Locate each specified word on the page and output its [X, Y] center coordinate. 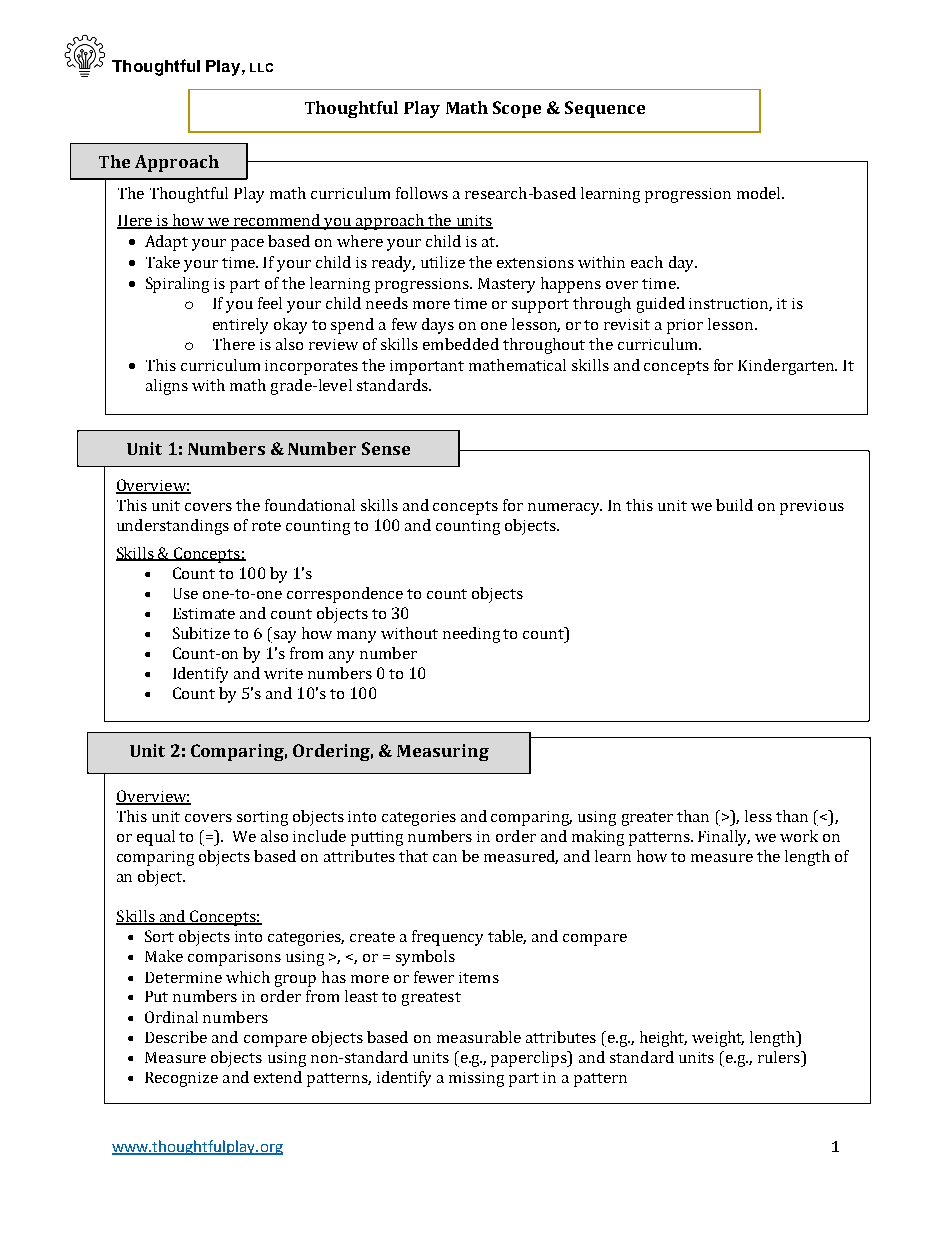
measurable [479, 1037]
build [734, 505]
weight [718, 1039]
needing [471, 635]
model [760, 193]
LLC [261, 67]
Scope [517, 109]
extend [278, 1077]
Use [186, 593]
